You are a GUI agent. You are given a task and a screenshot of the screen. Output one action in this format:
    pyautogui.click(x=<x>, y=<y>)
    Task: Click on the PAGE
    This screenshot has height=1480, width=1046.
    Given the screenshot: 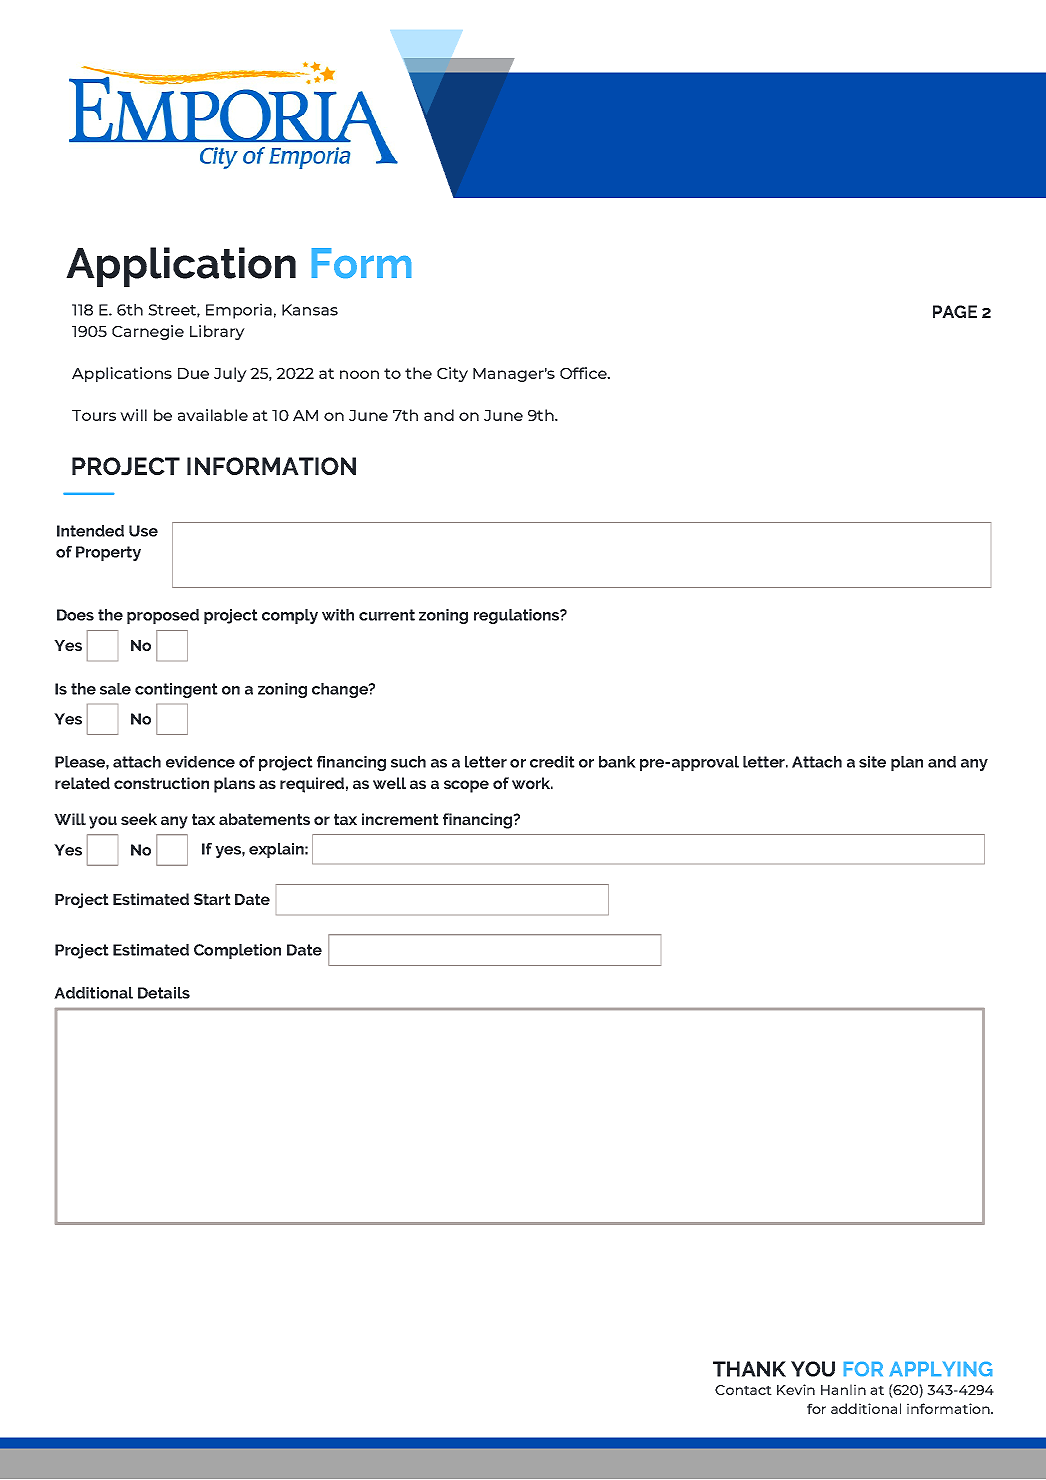 What is the action you would take?
    pyautogui.click(x=955, y=311)
